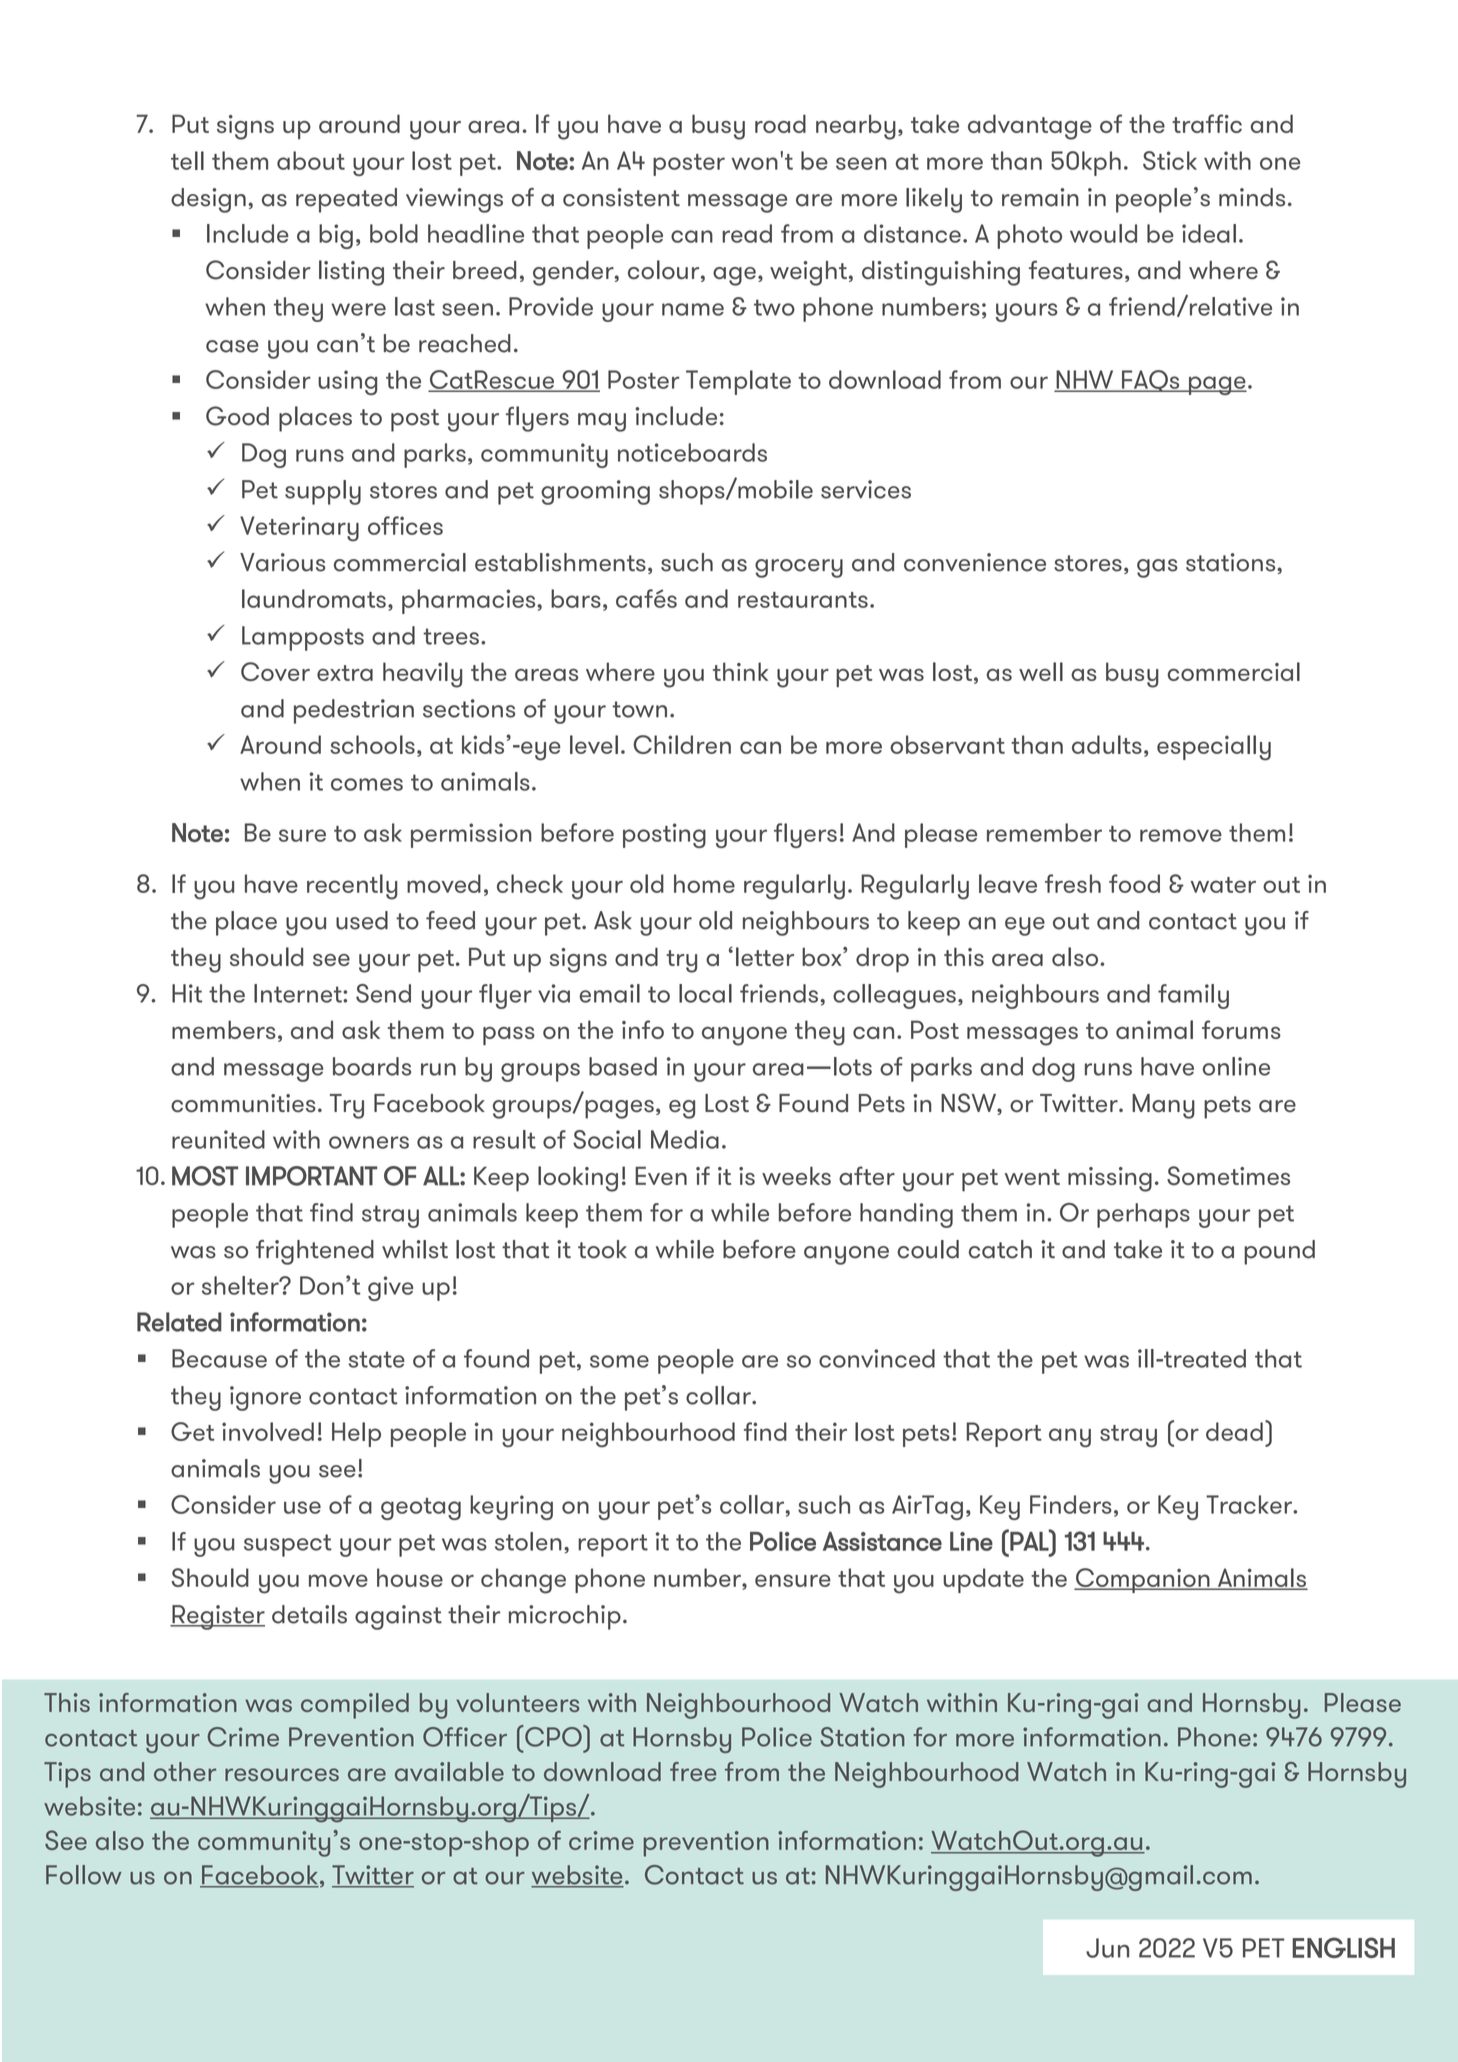 This page has width=1458, height=2062. Describe the element at coordinates (268, 1431) in the page. I see `involved` at that location.
